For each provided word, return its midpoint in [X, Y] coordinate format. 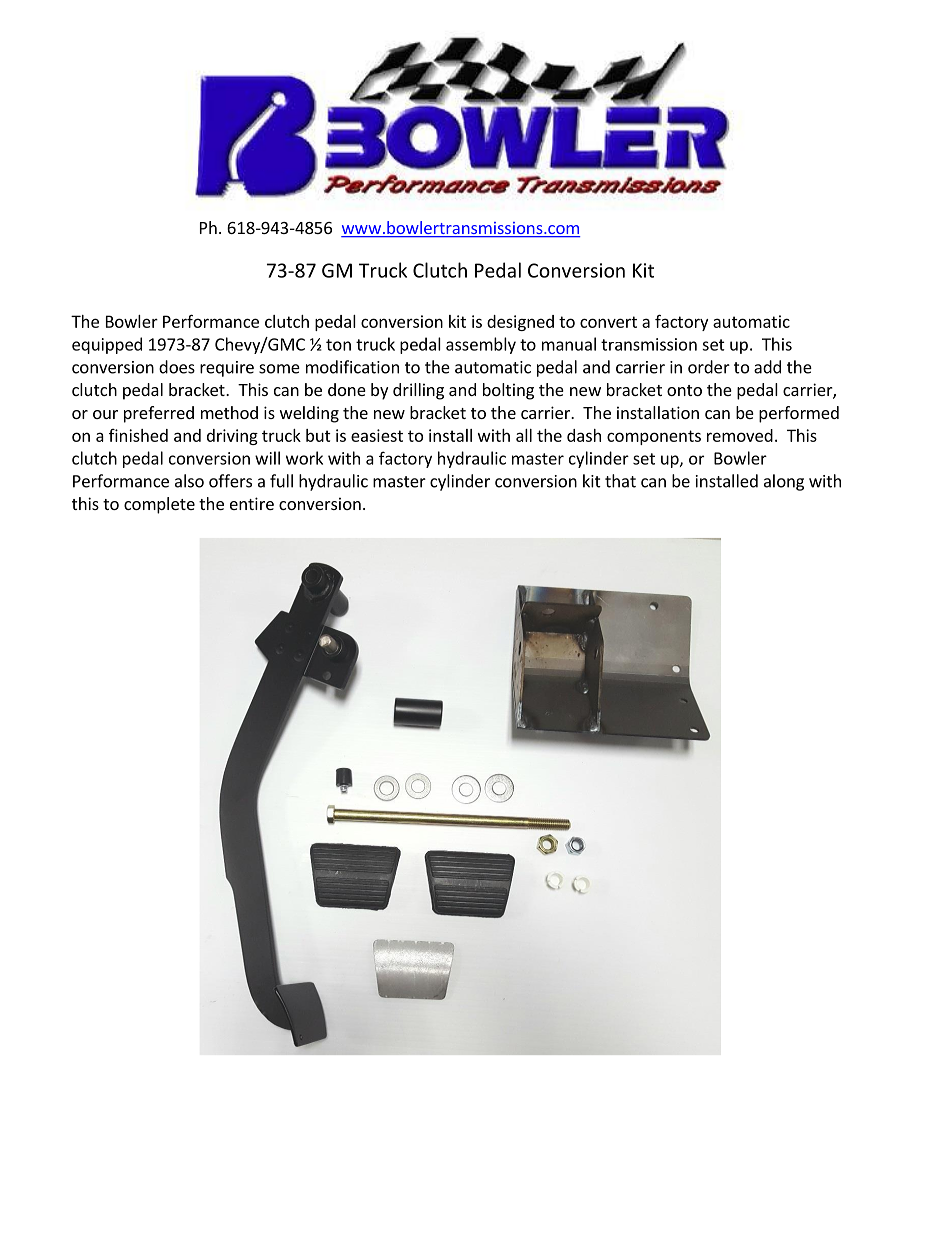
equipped [107, 345]
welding [309, 414]
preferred [159, 414]
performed [799, 414]
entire [252, 503]
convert [608, 322]
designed [520, 323]
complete [159, 505]
